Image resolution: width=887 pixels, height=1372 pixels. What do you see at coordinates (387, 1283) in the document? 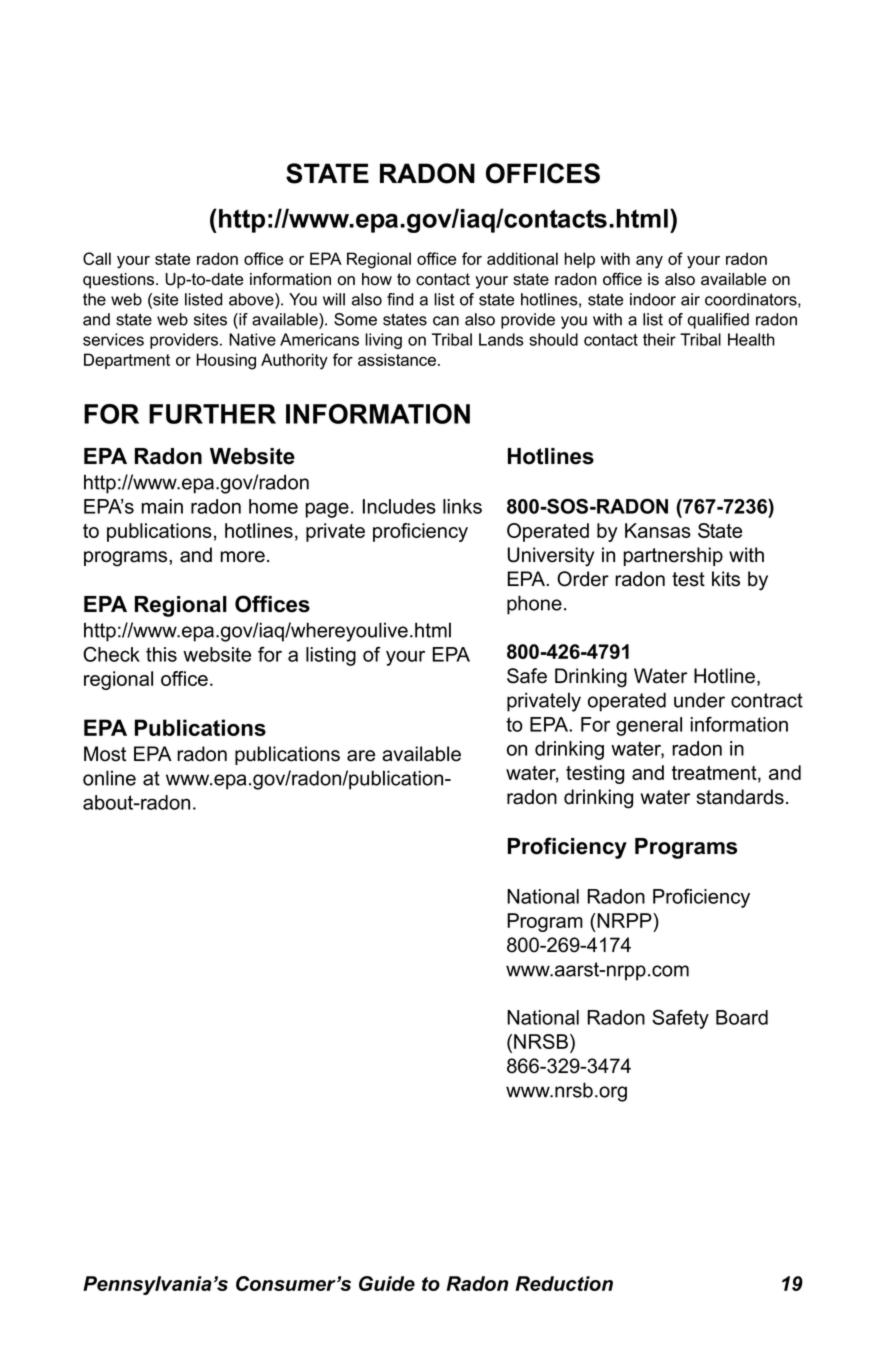
I see `Guide` at bounding box center [387, 1283].
